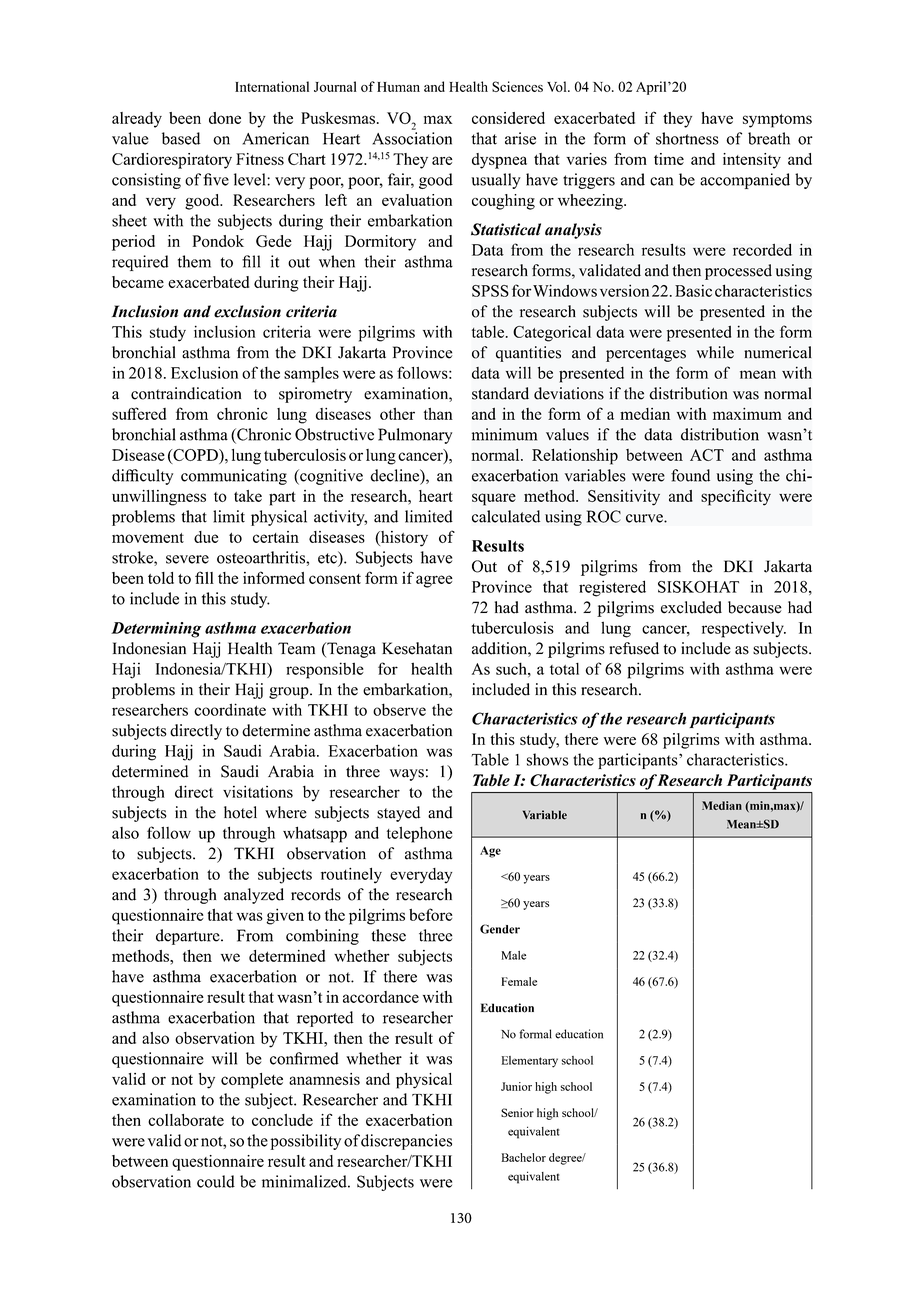 This image has width=924, height=1308. I want to click on collaborate, so click(186, 1120).
